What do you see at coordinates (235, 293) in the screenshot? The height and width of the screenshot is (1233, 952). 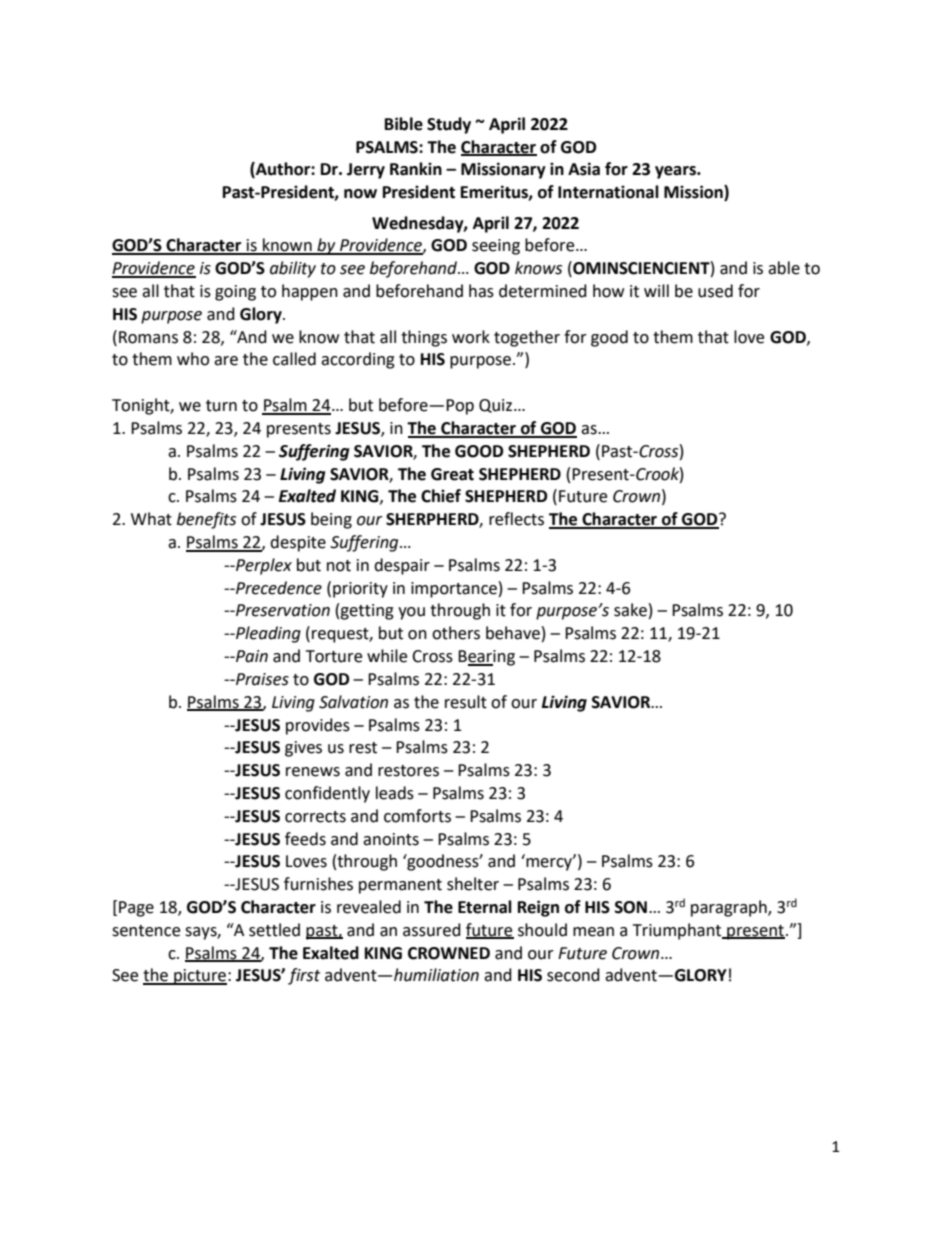 I see `going` at bounding box center [235, 293].
